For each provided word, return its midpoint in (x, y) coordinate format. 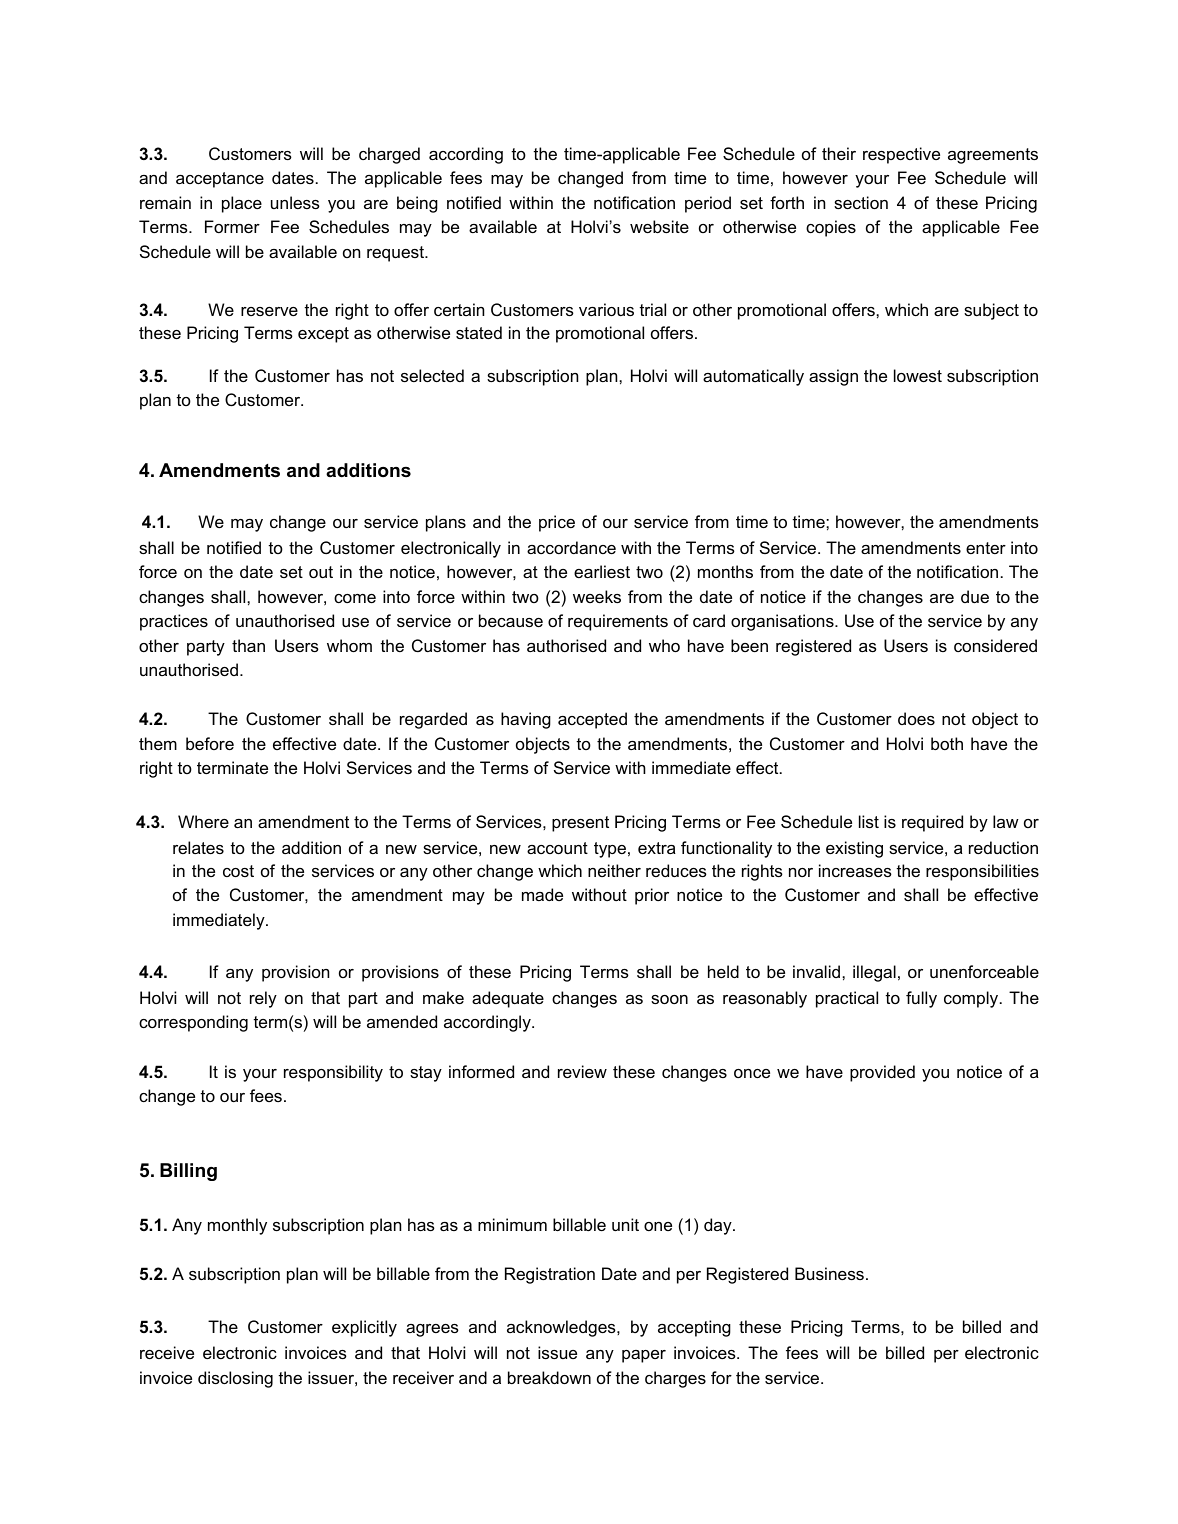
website (659, 226)
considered (995, 645)
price (557, 523)
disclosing (235, 1379)
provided (882, 1073)
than (248, 645)
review (582, 1071)
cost (238, 871)
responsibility (333, 1073)
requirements (618, 622)
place (242, 204)
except (323, 335)
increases (855, 870)
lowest (918, 375)
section (861, 202)
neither (614, 870)
